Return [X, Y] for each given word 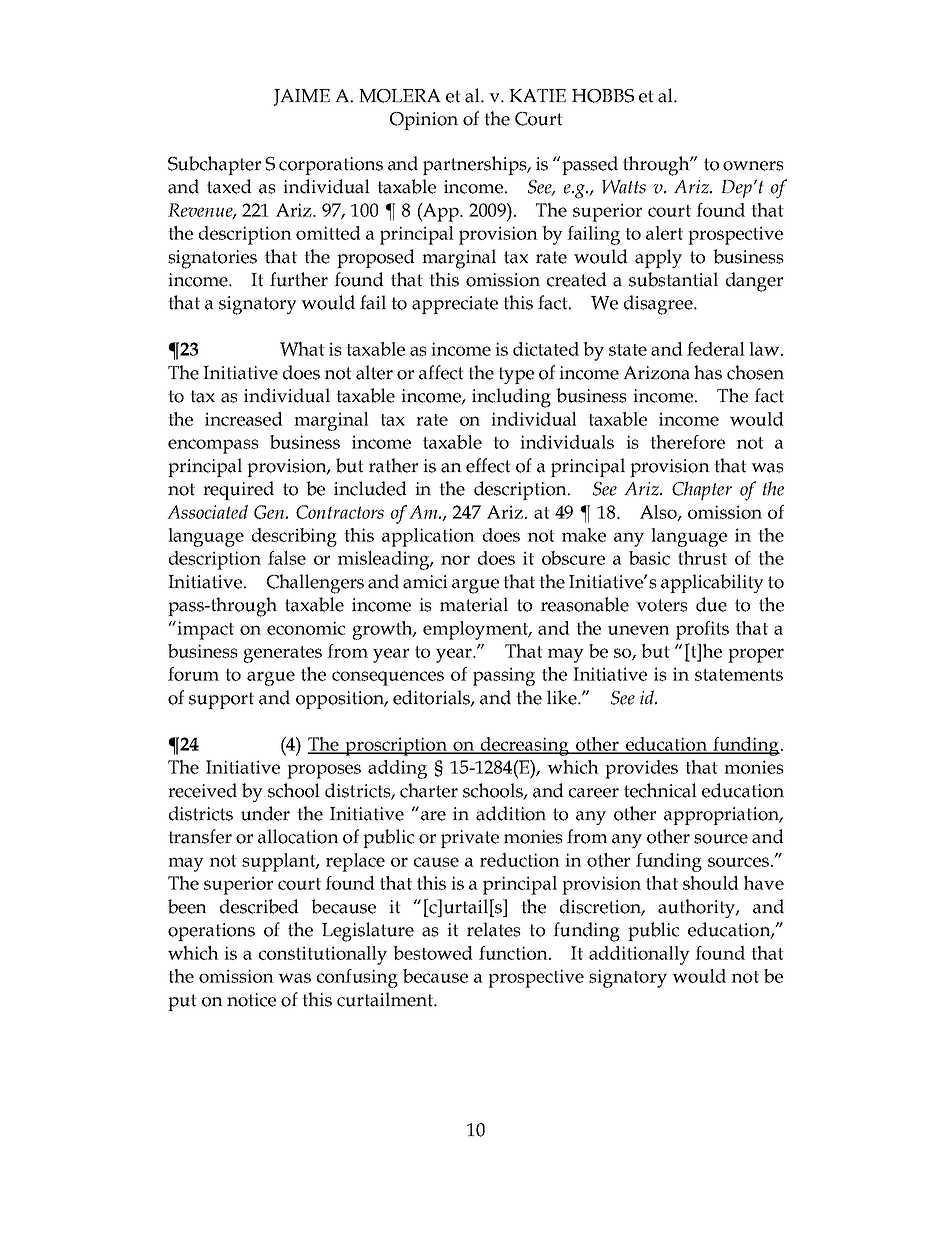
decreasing [525, 746]
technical [660, 790]
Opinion [424, 121]
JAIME [302, 97]
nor [455, 560]
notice [251, 1000]
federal [716, 349]
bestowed [433, 953]
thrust [702, 558]
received [202, 790]
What [302, 349]
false [287, 558]
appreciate [455, 305]
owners [753, 166]
